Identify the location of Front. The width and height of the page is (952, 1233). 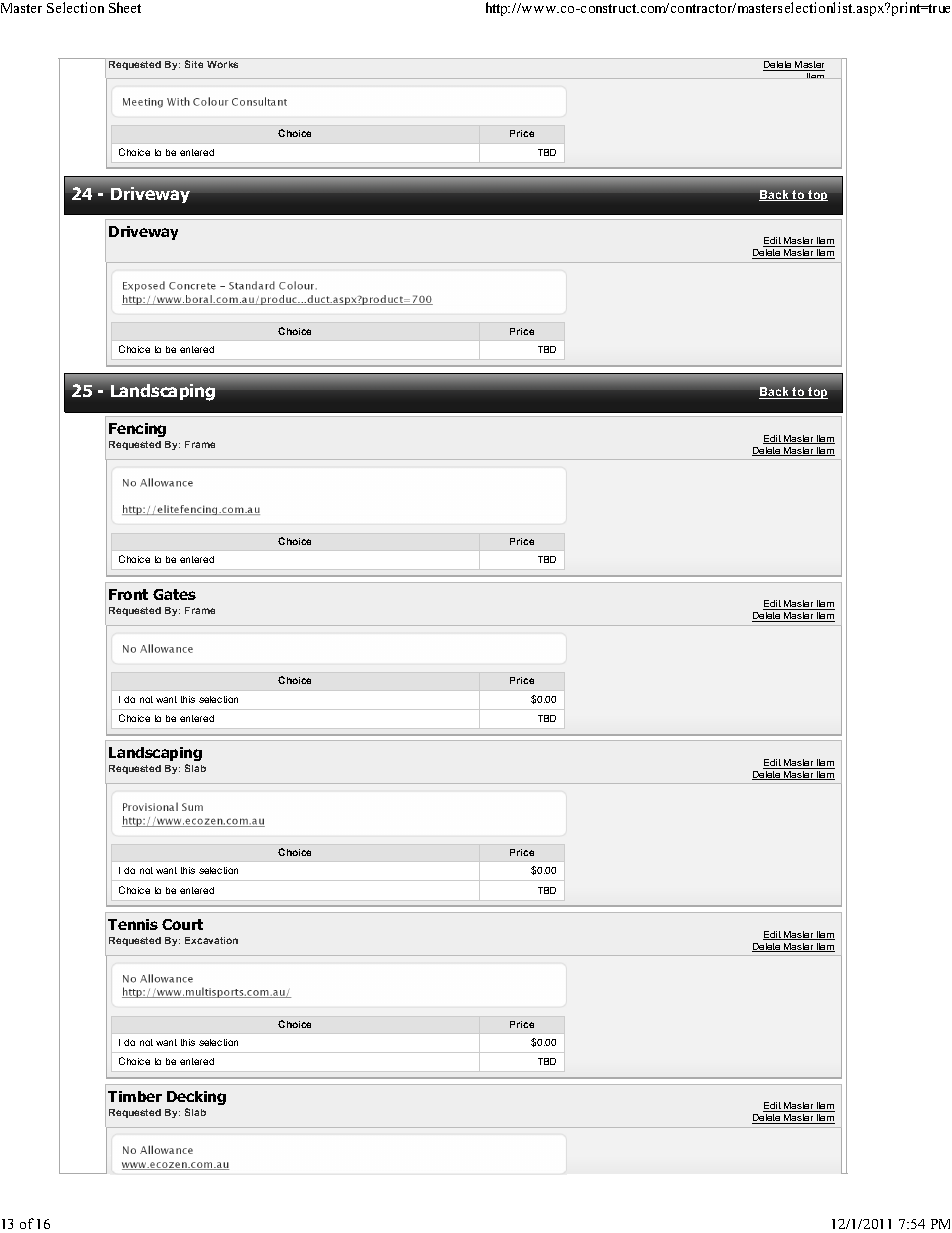
(128, 594).
